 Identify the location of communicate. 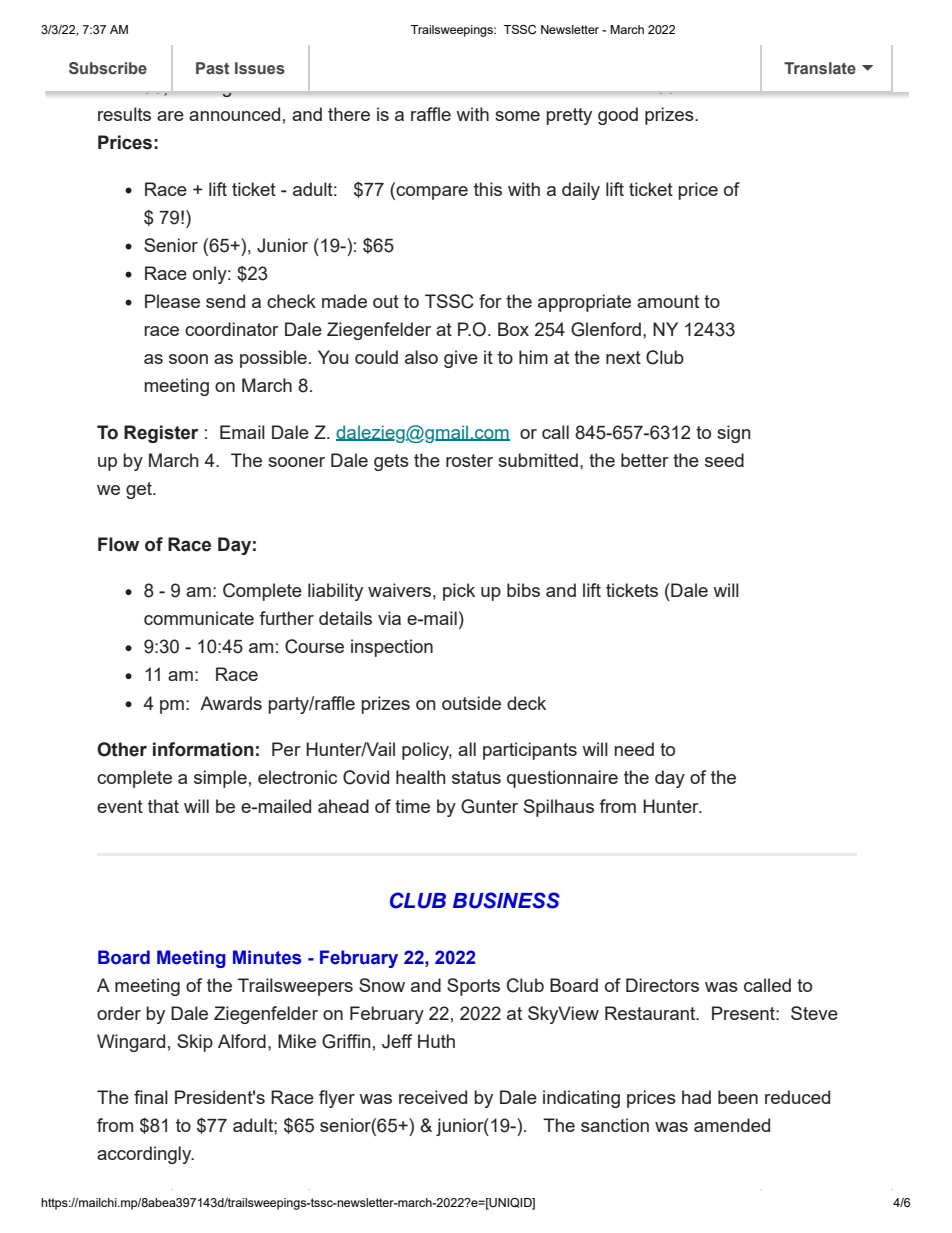
(199, 618).
